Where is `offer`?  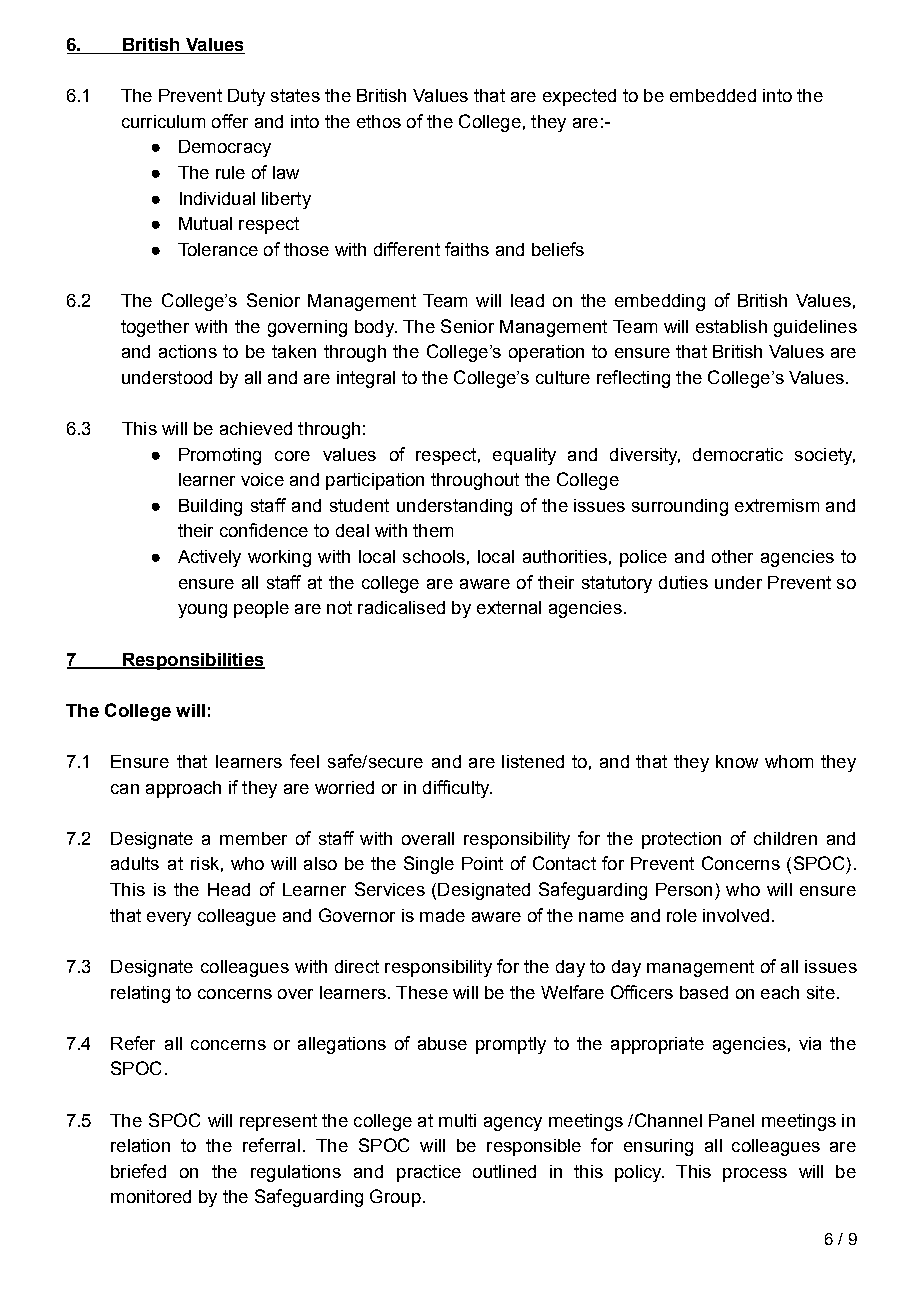
offer is located at coordinates (230, 121).
